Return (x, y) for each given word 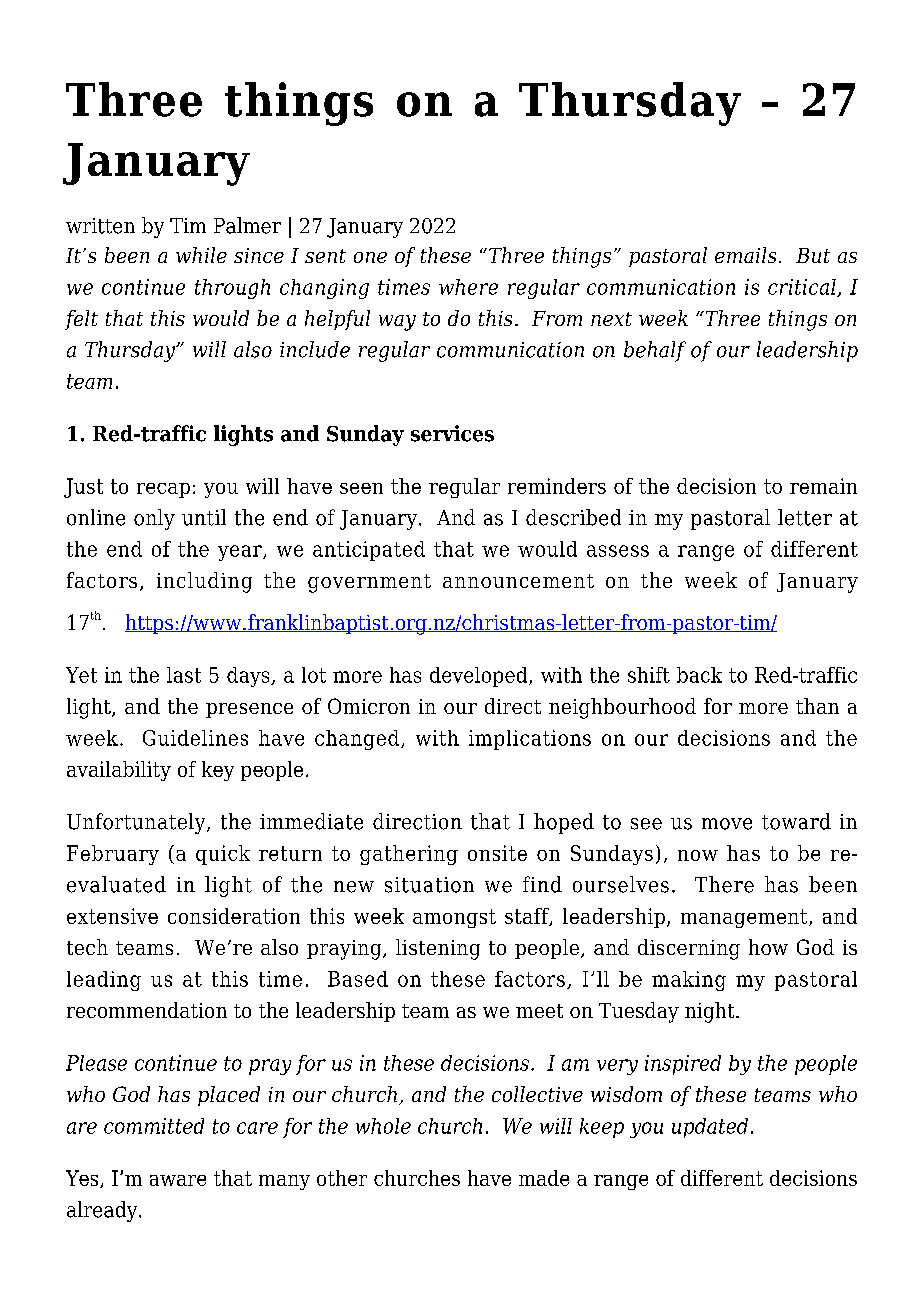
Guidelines (195, 738)
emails (745, 255)
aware (178, 1180)
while (201, 255)
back (699, 675)
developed (480, 677)
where (468, 287)
